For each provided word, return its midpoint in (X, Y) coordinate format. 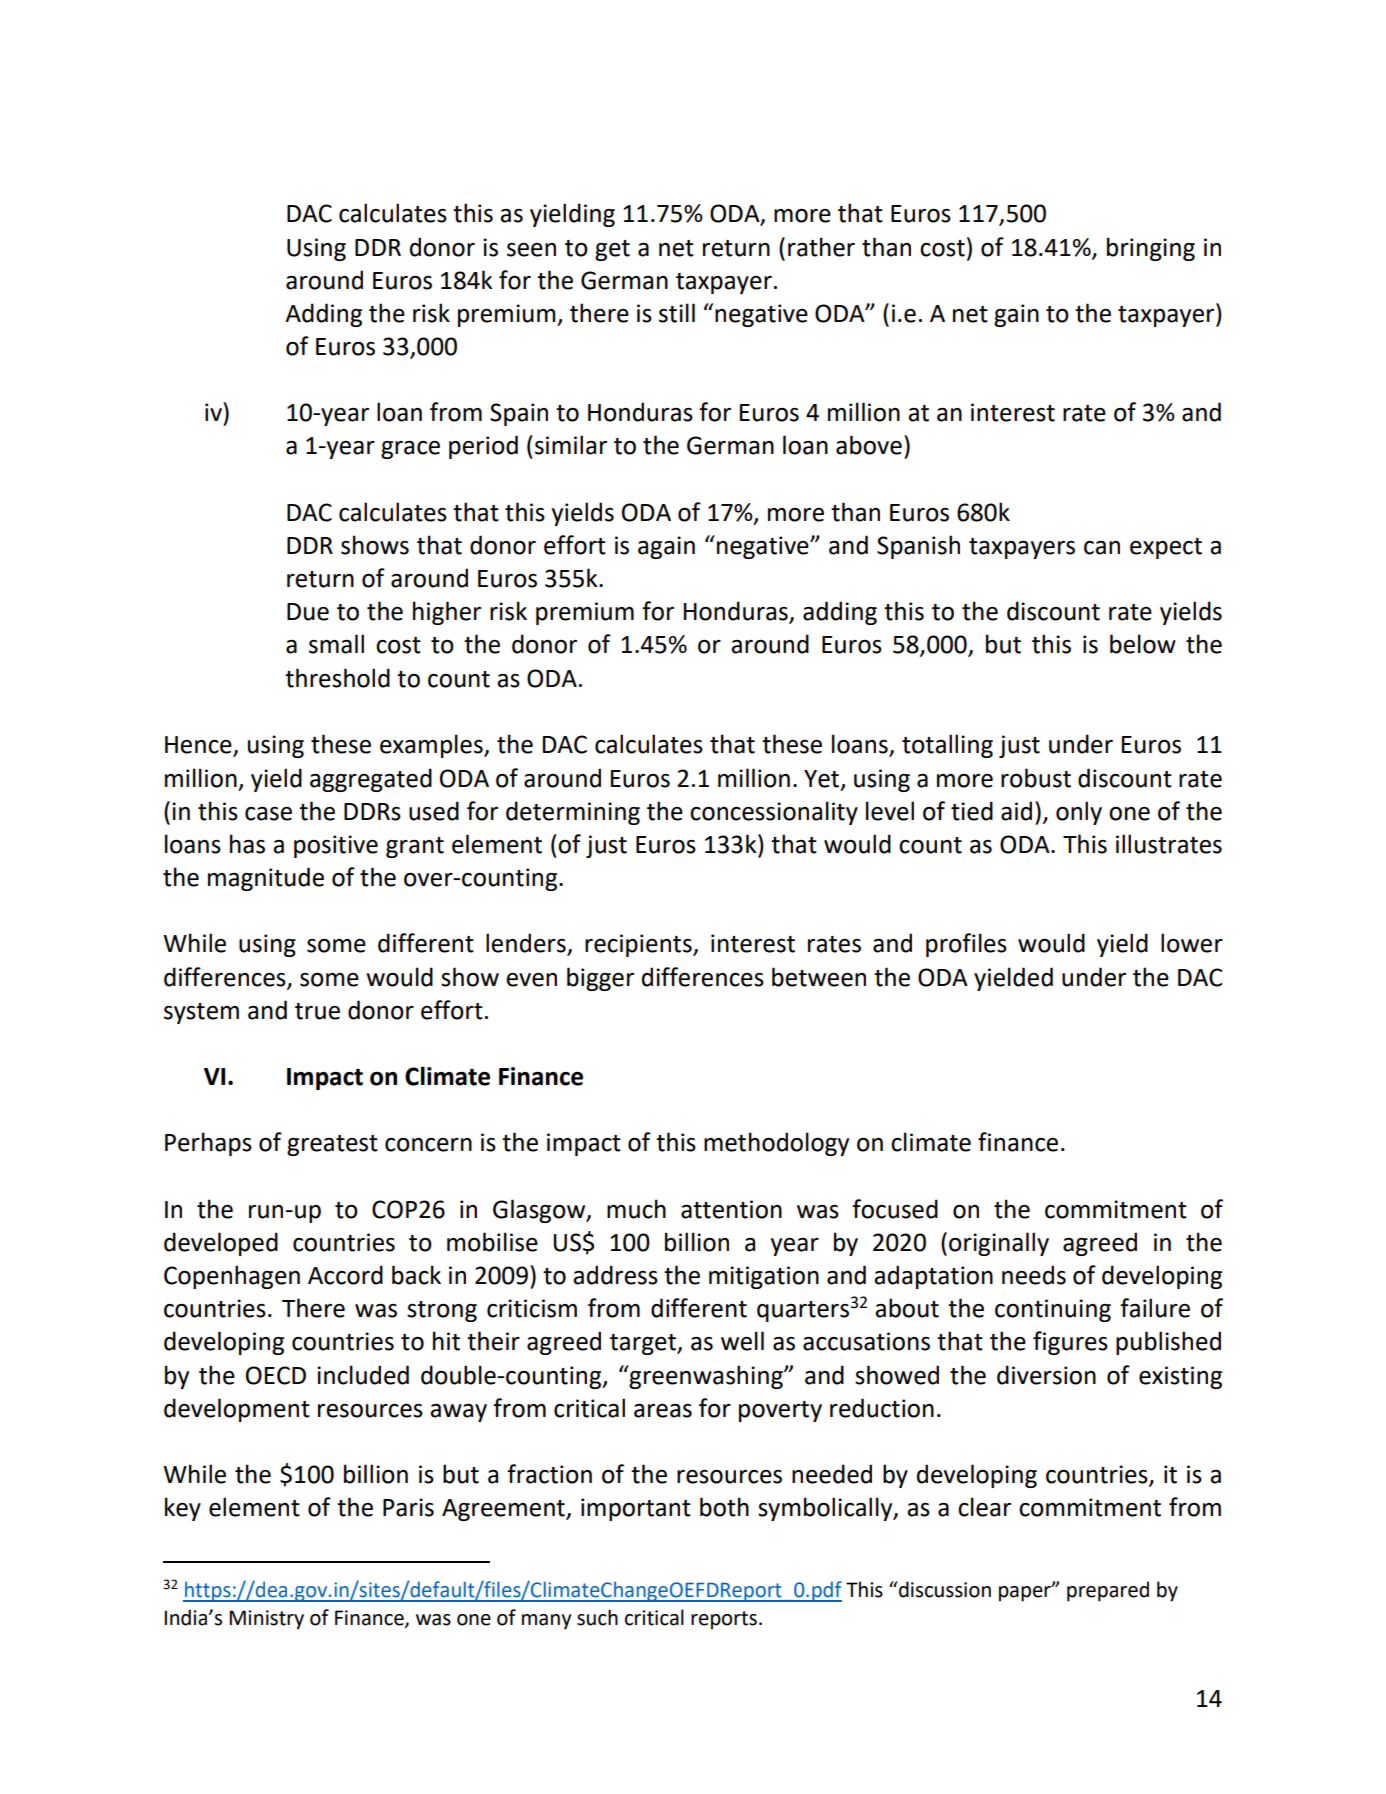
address (615, 1275)
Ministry (266, 1620)
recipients (639, 945)
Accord (345, 1275)
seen (531, 250)
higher (447, 613)
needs (1034, 1275)
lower (1192, 943)
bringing (1151, 249)
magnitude (266, 879)
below (1143, 644)
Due (308, 612)
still (677, 313)
